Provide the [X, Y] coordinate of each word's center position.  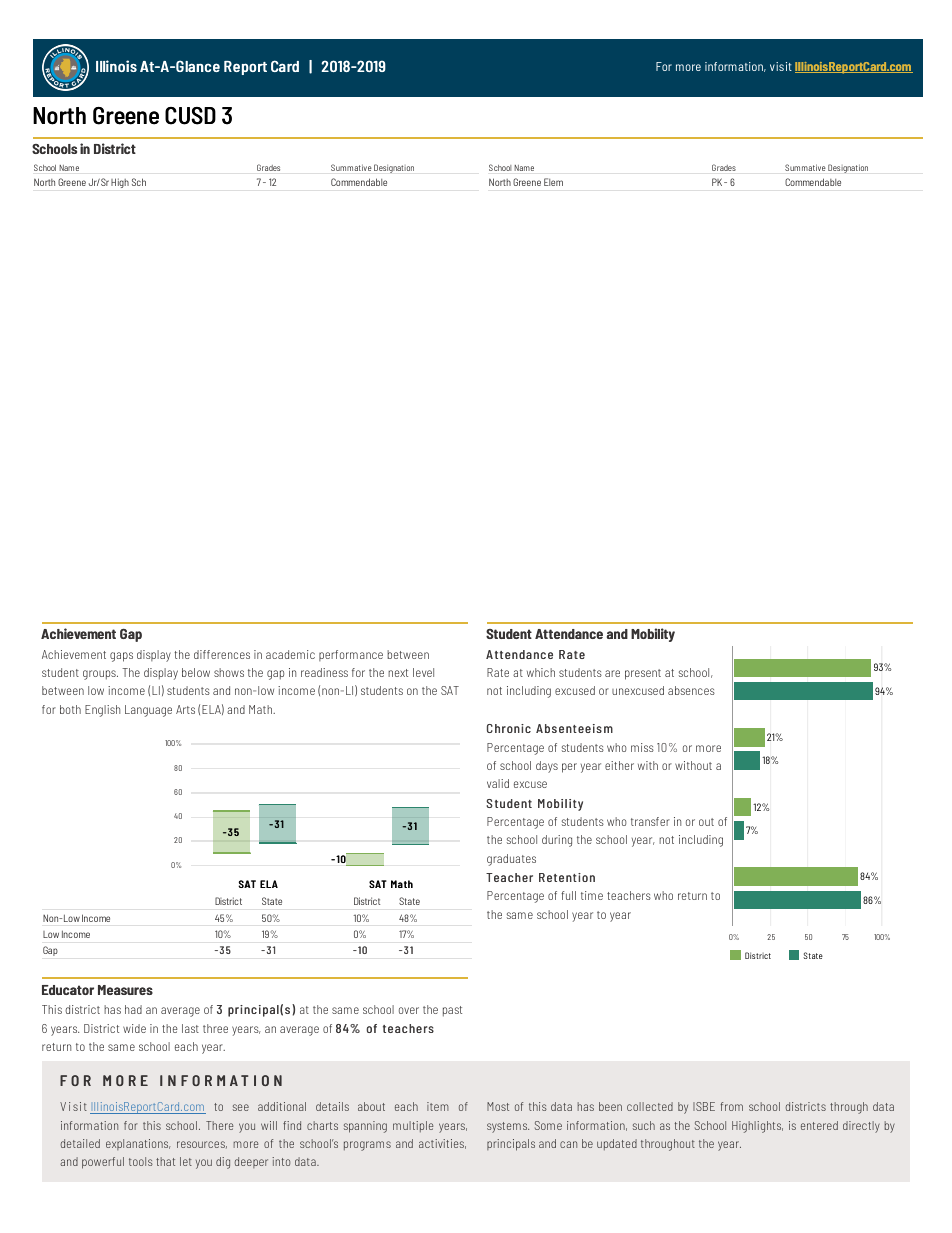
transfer [650, 821]
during [557, 841]
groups [100, 675]
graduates [511, 860]
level [423, 672]
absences [691, 690]
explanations [138, 1144]
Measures [125, 990]
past [452, 1011]
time [592, 895]
